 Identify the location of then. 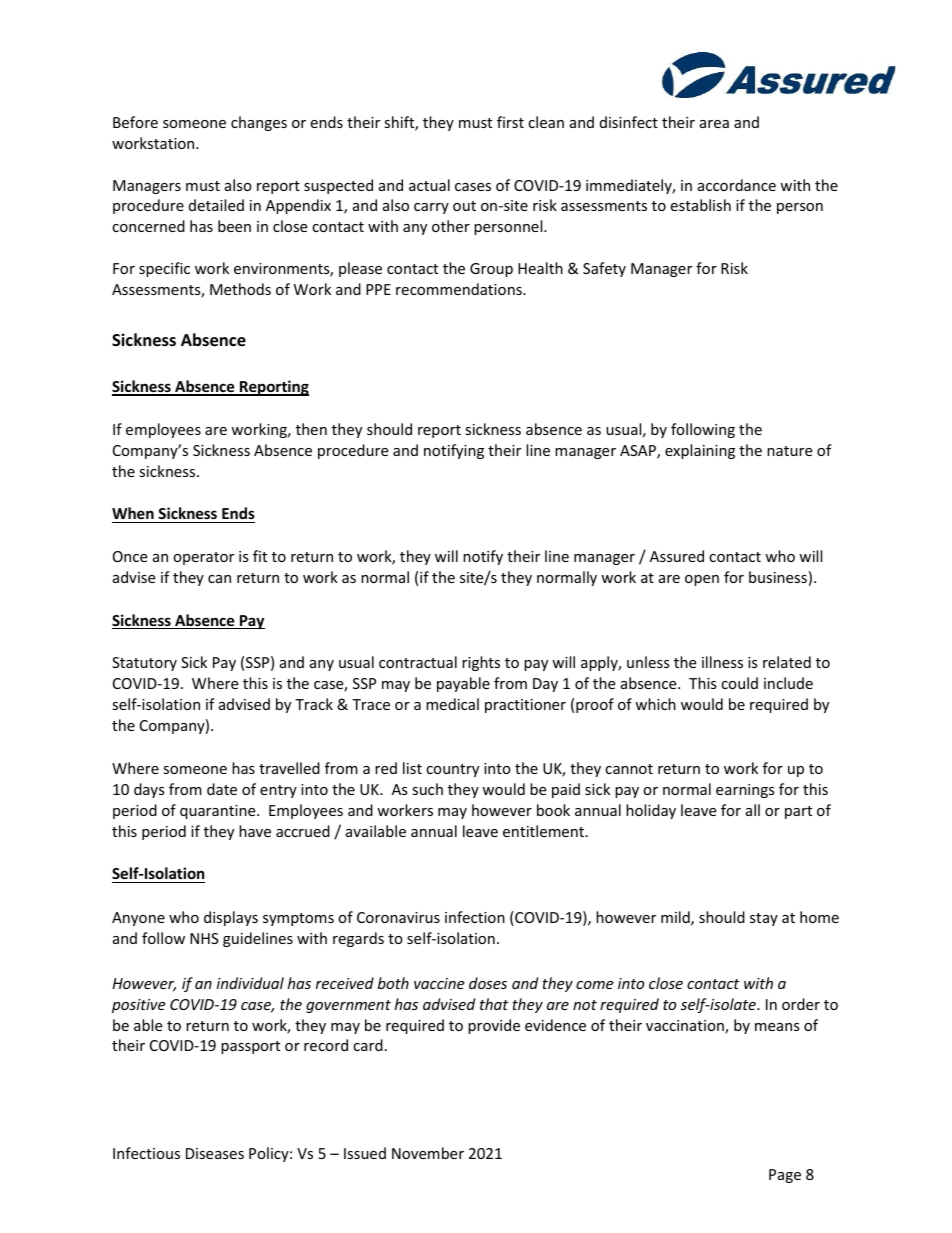
(311, 429).
